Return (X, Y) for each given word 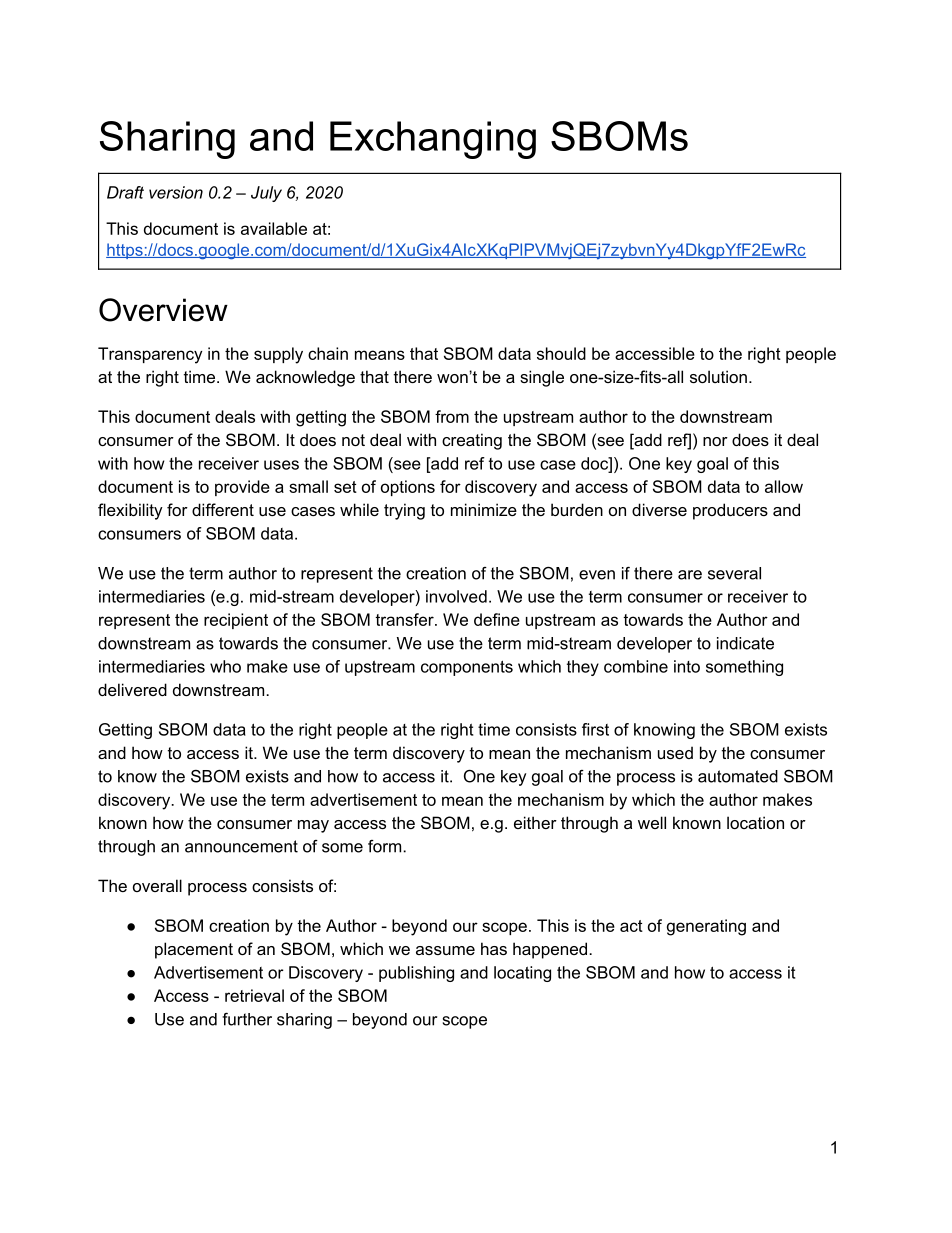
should (561, 353)
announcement (241, 846)
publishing (416, 974)
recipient (236, 621)
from (452, 416)
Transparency (150, 355)
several (734, 573)
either (535, 822)
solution (718, 376)
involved (456, 596)
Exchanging (433, 140)
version (176, 192)
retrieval (254, 995)
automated (738, 776)
